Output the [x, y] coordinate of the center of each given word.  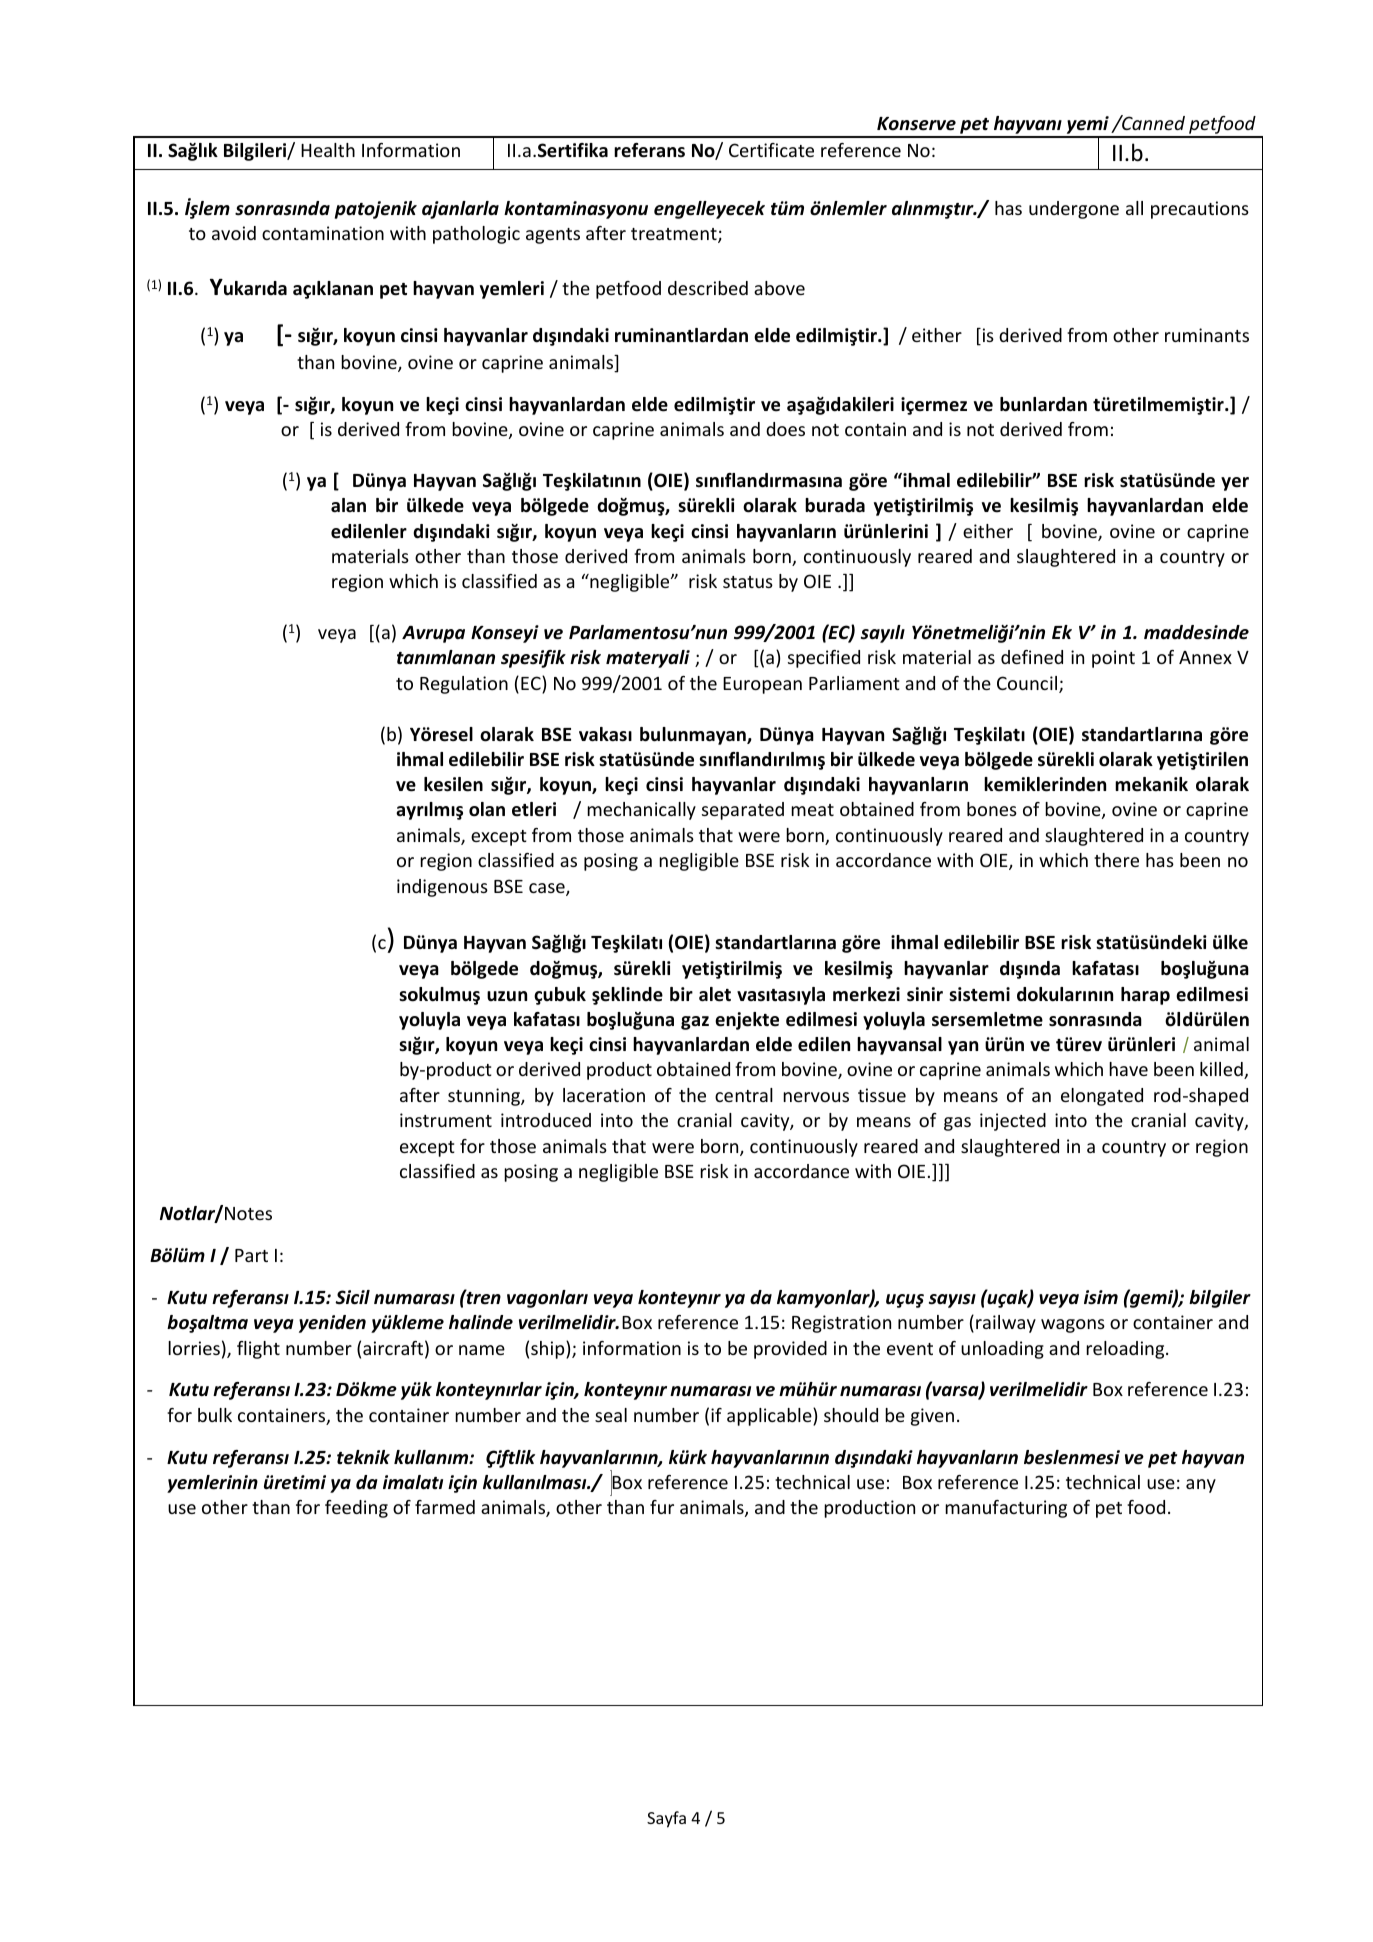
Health [328, 150]
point [1113, 659]
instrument [446, 1120]
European [762, 685]
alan [348, 505]
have [1128, 1069]
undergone [1074, 210]
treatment [675, 235]
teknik [363, 1457]
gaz [695, 1023]
